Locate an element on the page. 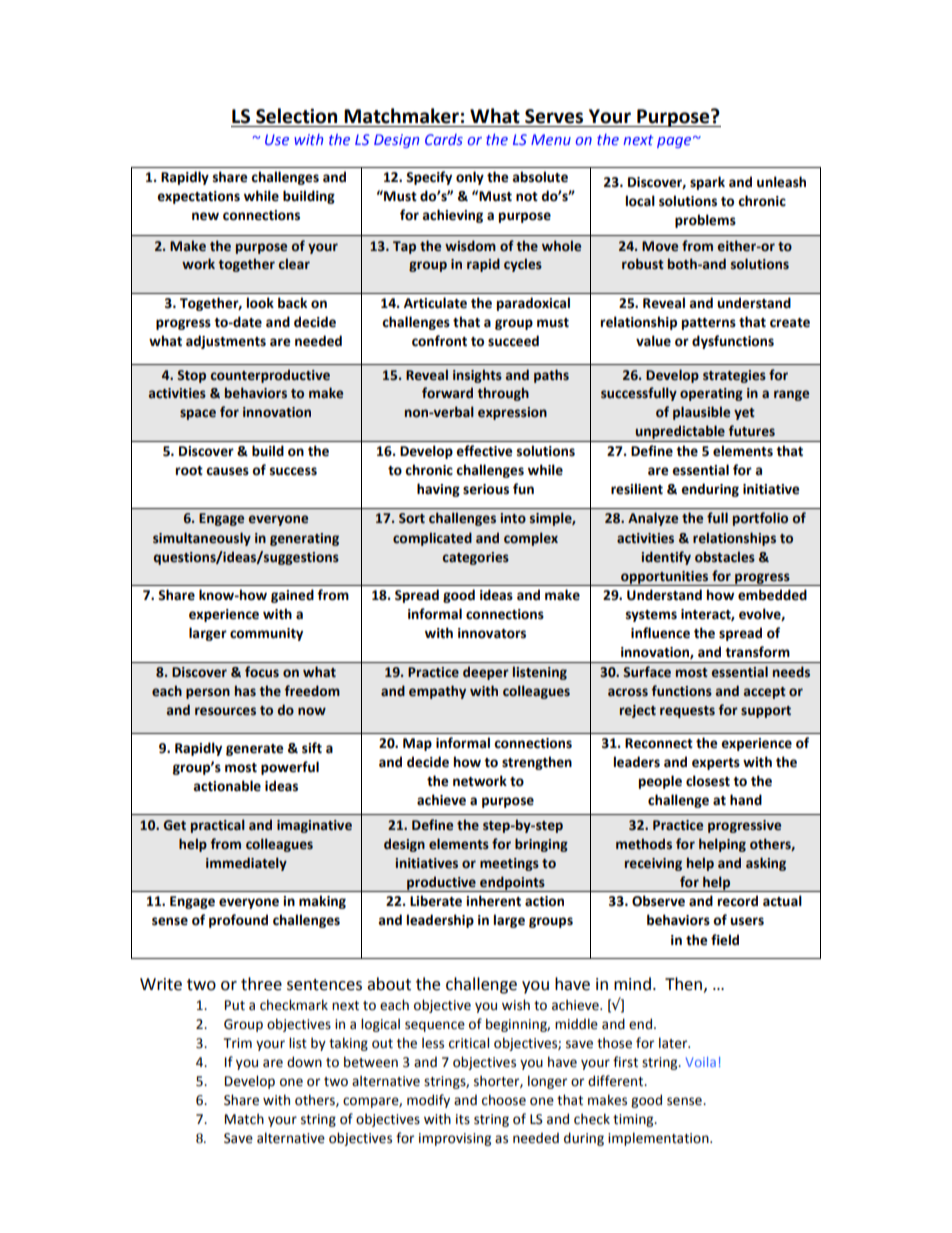  Selection is located at coordinates (296, 116).
